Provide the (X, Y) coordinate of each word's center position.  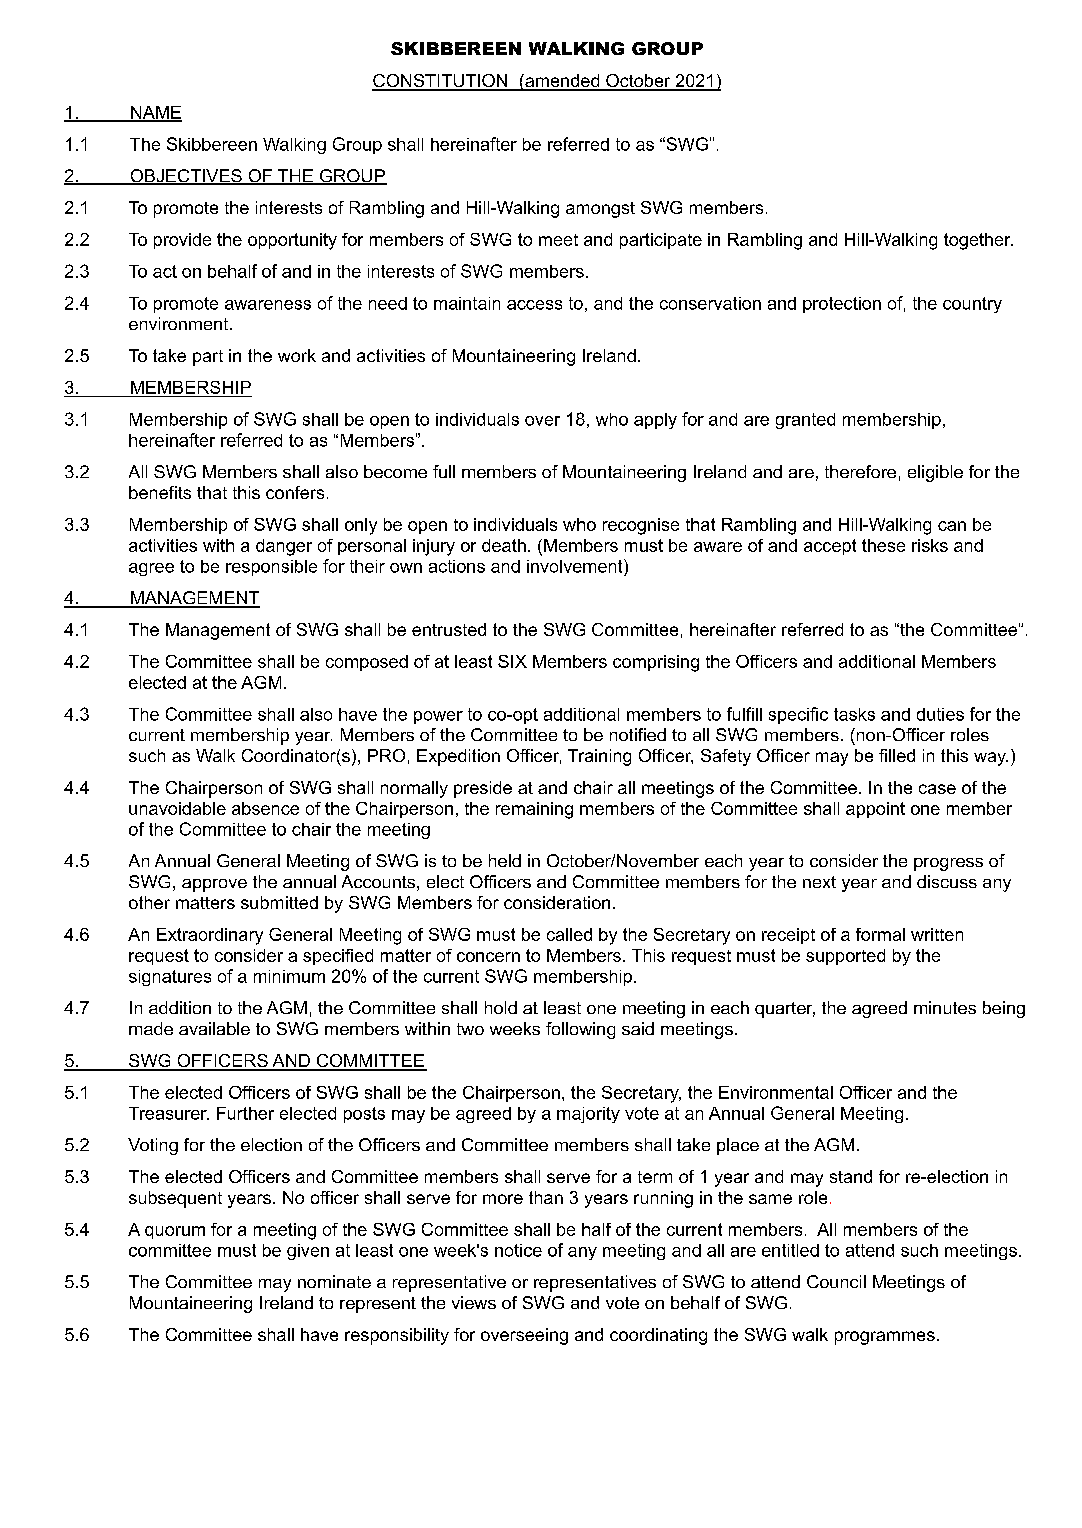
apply (655, 421)
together (978, 241)
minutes (945, 1007)
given (308, 1252)
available (214, 1028)
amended (562, 82)
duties (940, 714)
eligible (935, 473)
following (580, 1030)
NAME (155, 113)
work (297, 355)
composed (367, 663)
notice (518, 1250)
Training (599, 757)
